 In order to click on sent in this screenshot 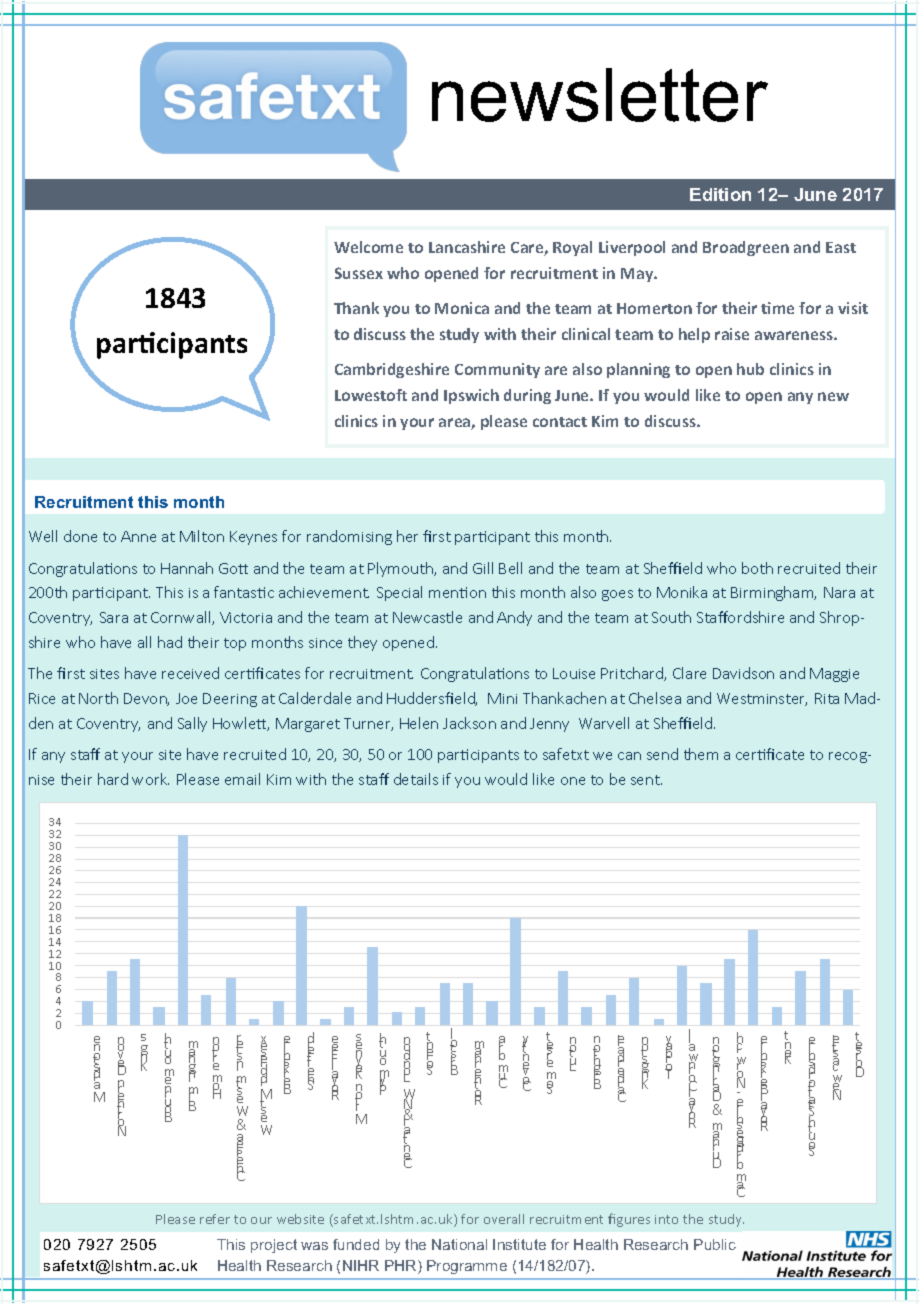, I will do `click(646, 780)`.
